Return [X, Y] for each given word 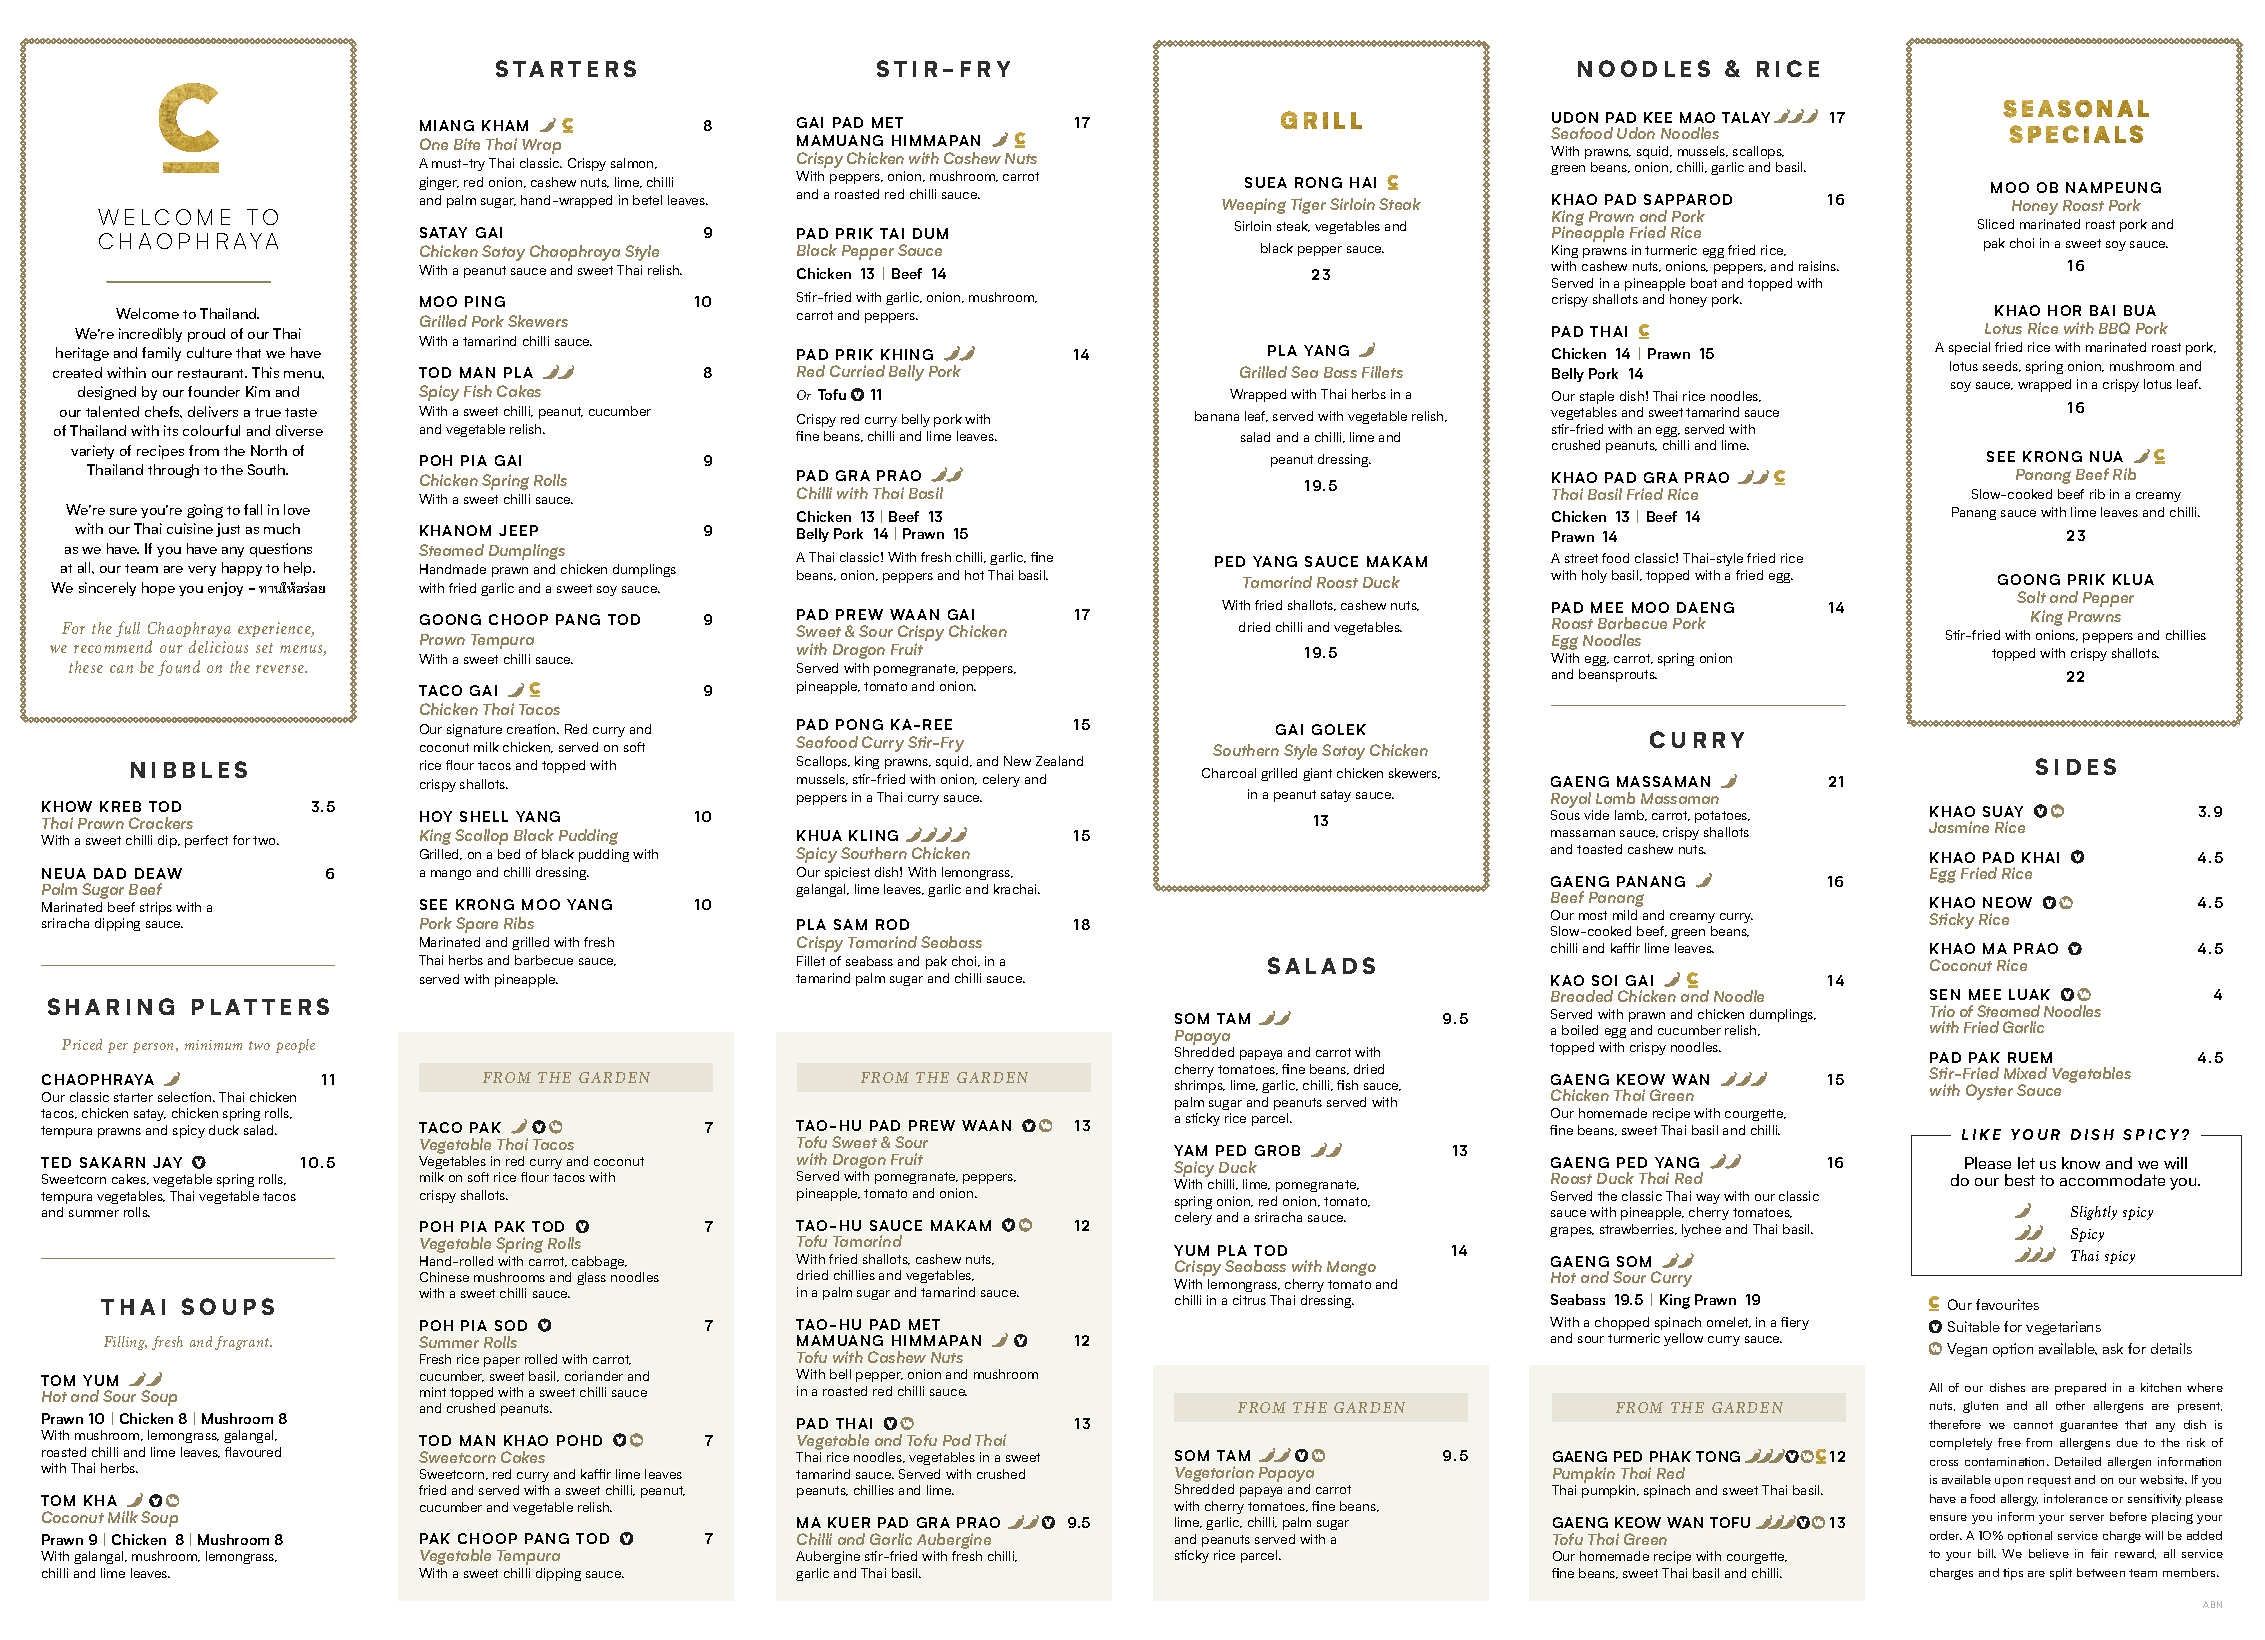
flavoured [253, 1452]
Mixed [2025, 1073]
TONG [1718, 1456]
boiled [1580, 1030]
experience [275, 629]
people [295, 1046]
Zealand [1059, 761]
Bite [467, 144]
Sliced [1996, 224]
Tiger [1308, 206]
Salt [2031, 597]
